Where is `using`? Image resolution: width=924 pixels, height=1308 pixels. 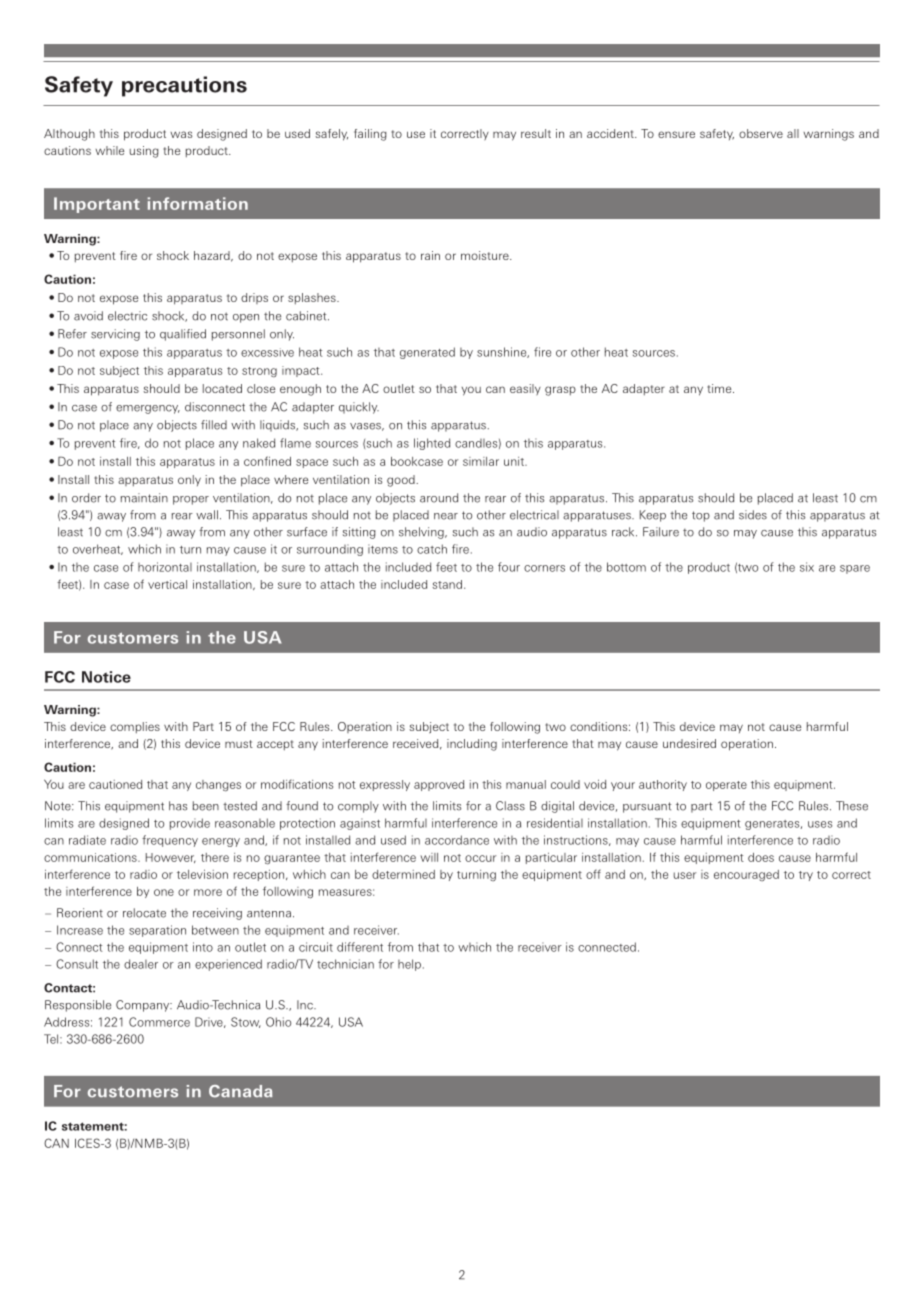
using is located at coordinates (144, 152).
